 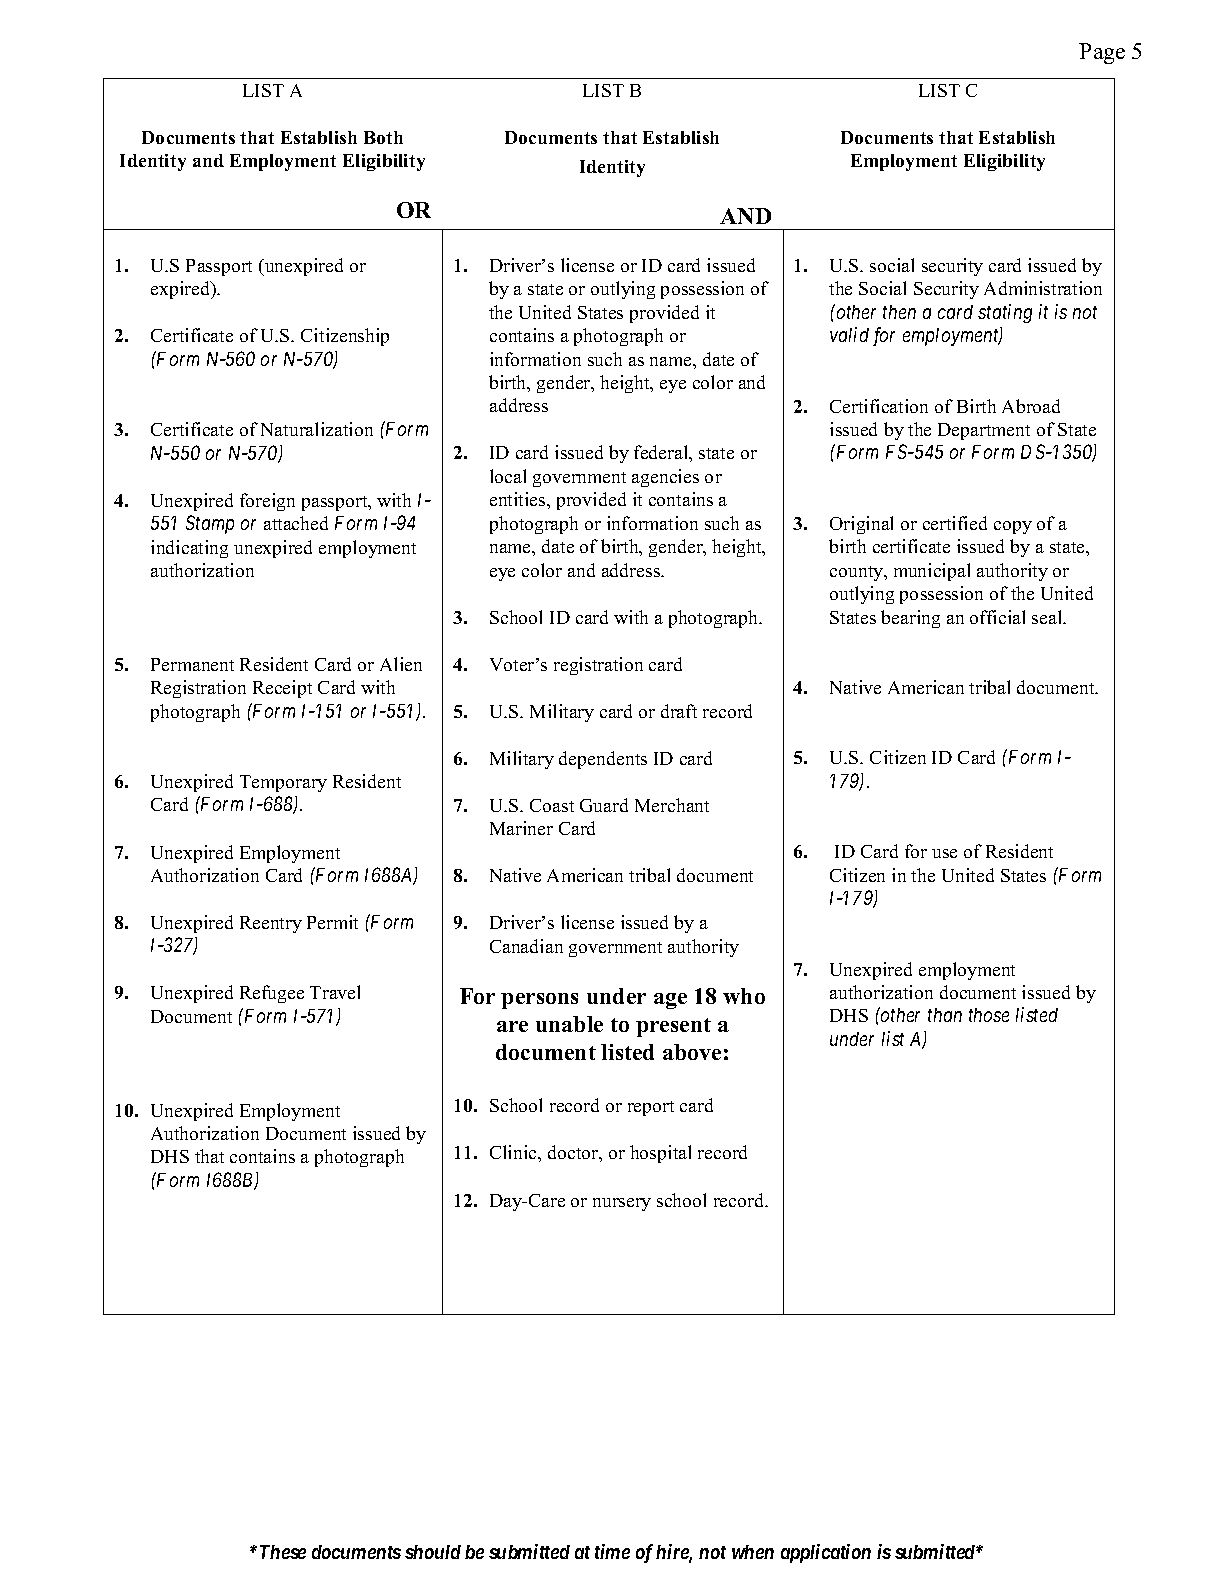 What do you see at coordinates (944, 853) in the document?
I see `use` at bounding box center [944, 853].
